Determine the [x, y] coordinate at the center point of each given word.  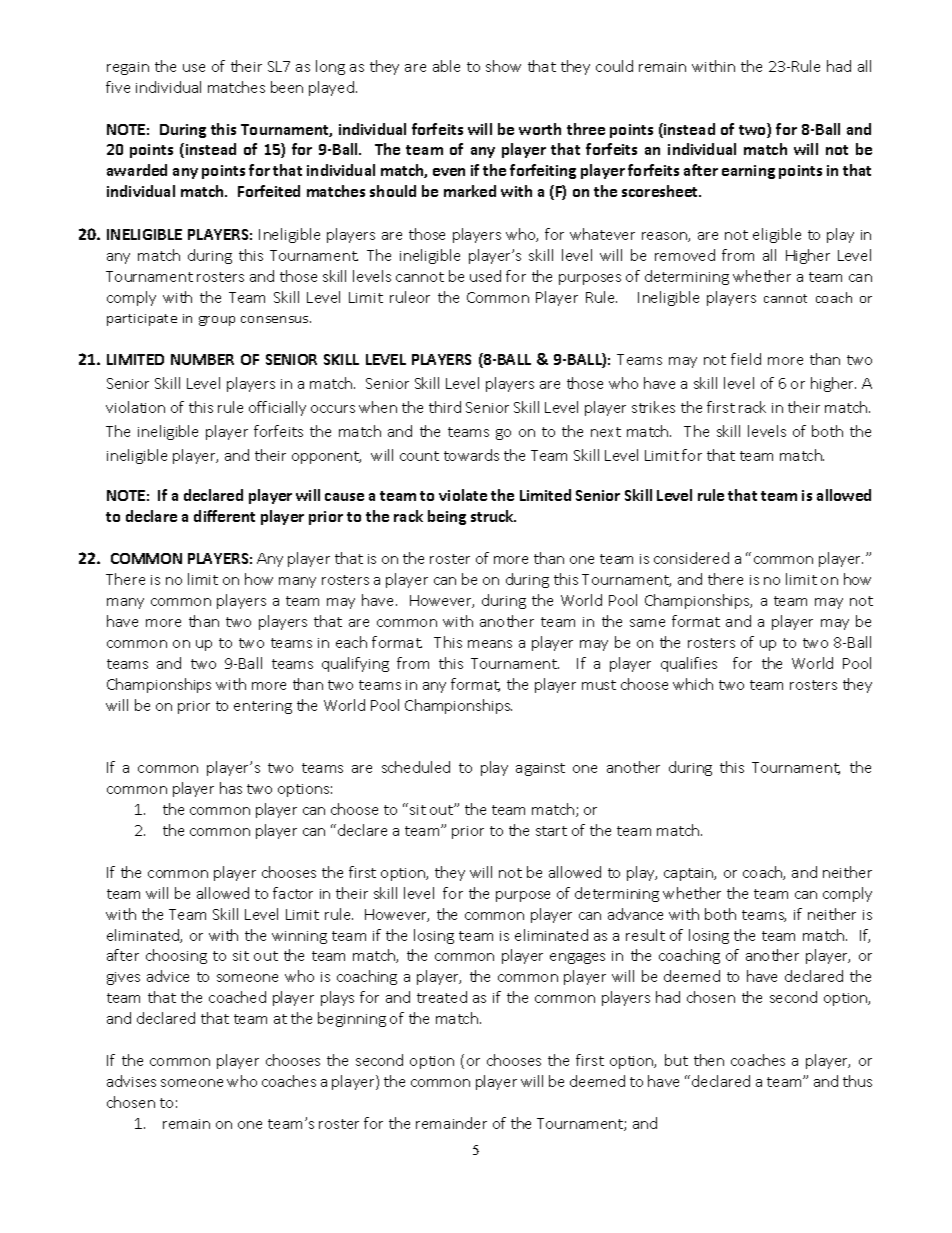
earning [748, 172]
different [224, 516]
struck [493, 516]
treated [442, 997]
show [503, 66]
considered [691, 558]
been [287, 87]
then [709, 1060]
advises [131, 1081]
